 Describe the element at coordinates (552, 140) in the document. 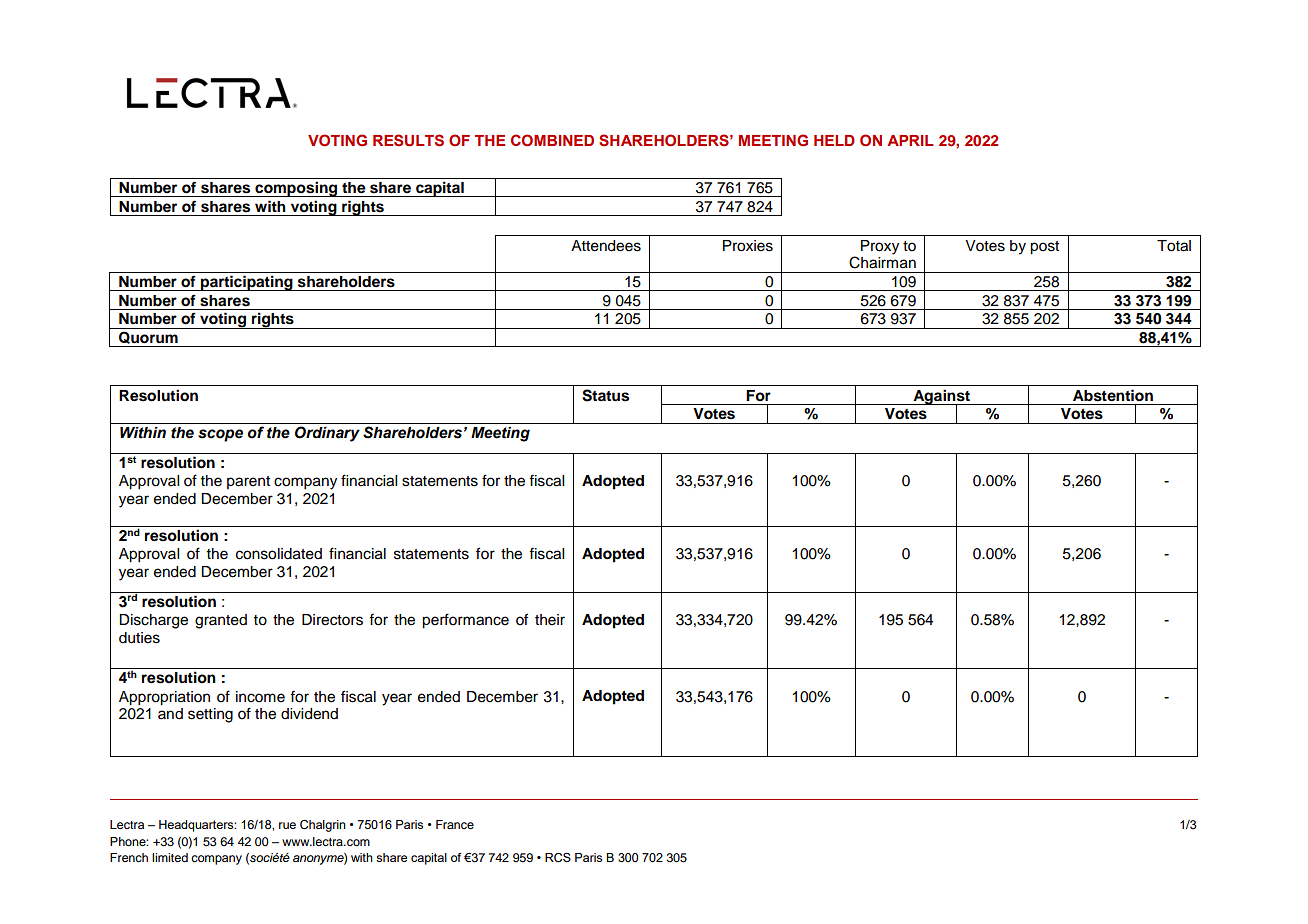

I see `COMBINED` at that location.
